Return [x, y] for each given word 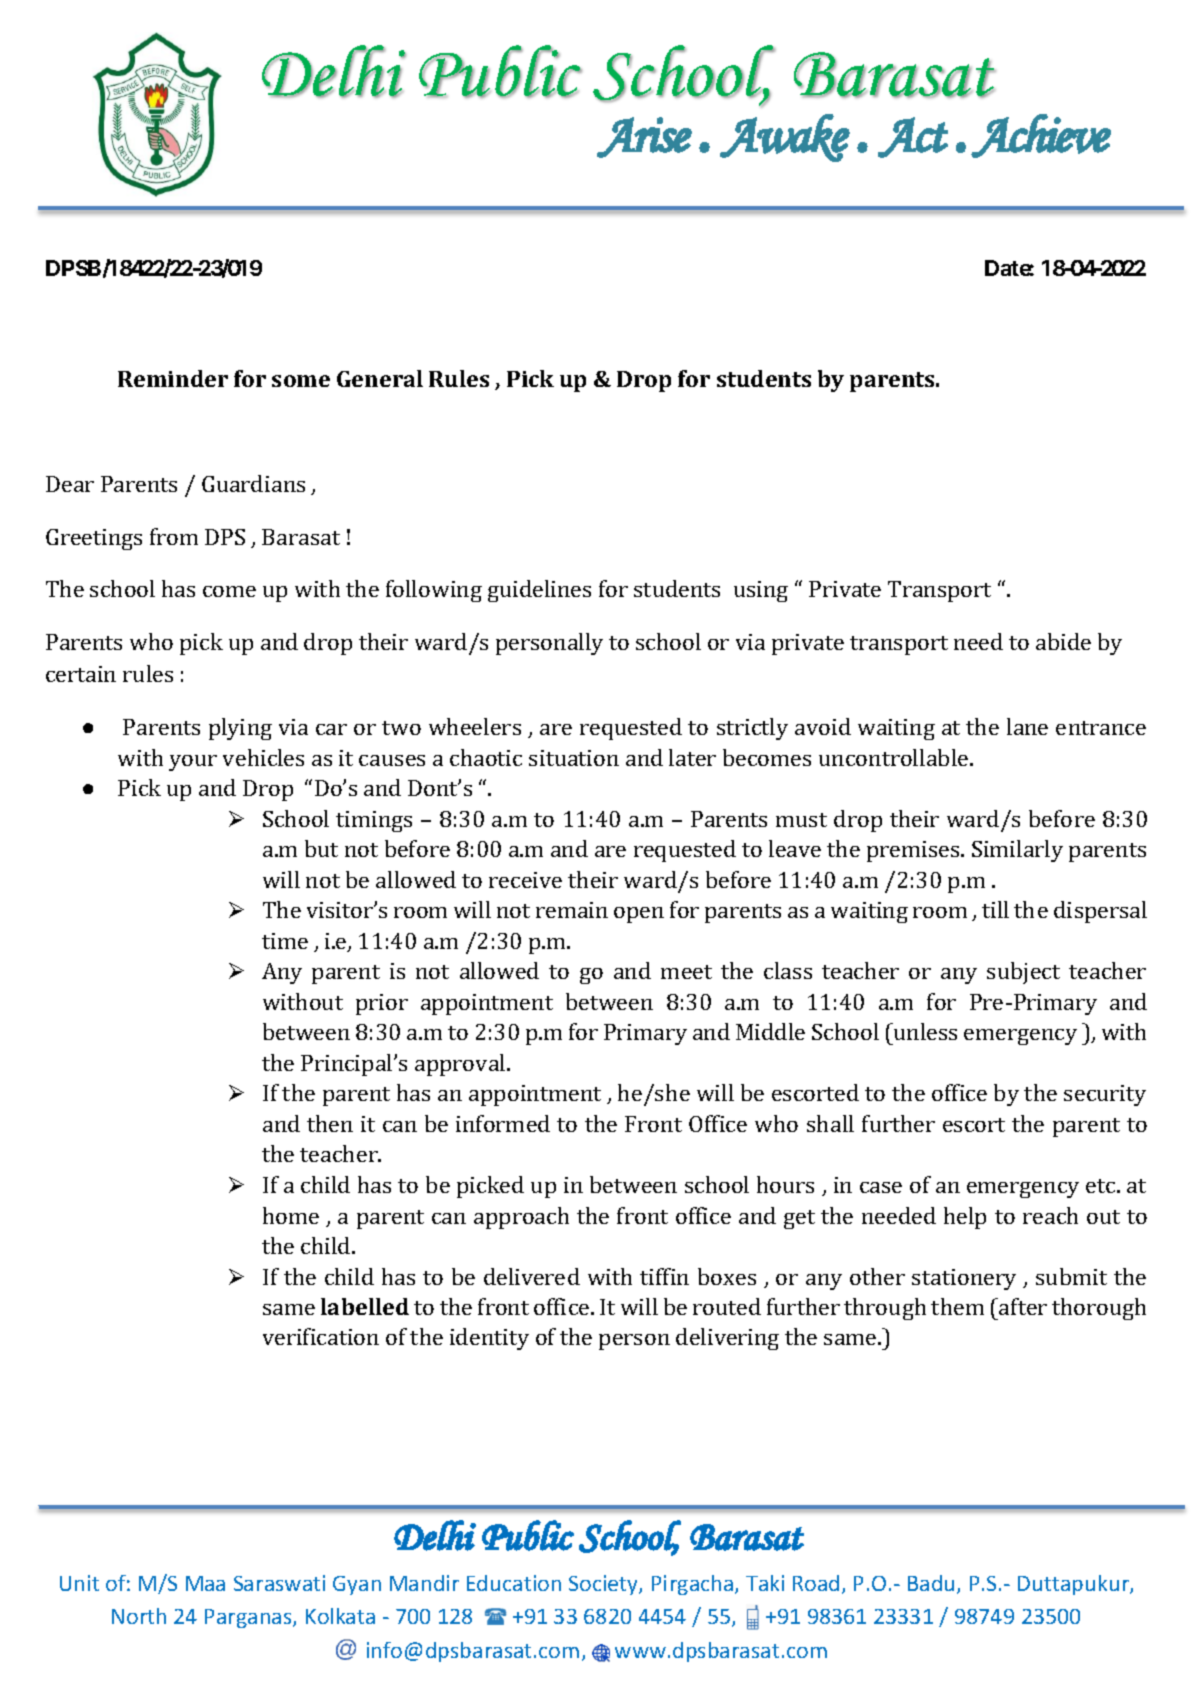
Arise [644, 137]
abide [1063, 641]
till [995, 909]
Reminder [173, 378]
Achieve [1041, 136]
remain [572, 910]
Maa [205, 1583]
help [965, 1218]
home [291, 1215]
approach [521, 1218]
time [285, 941]
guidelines [539, 591]
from [174, 536]
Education [514, 1583]
